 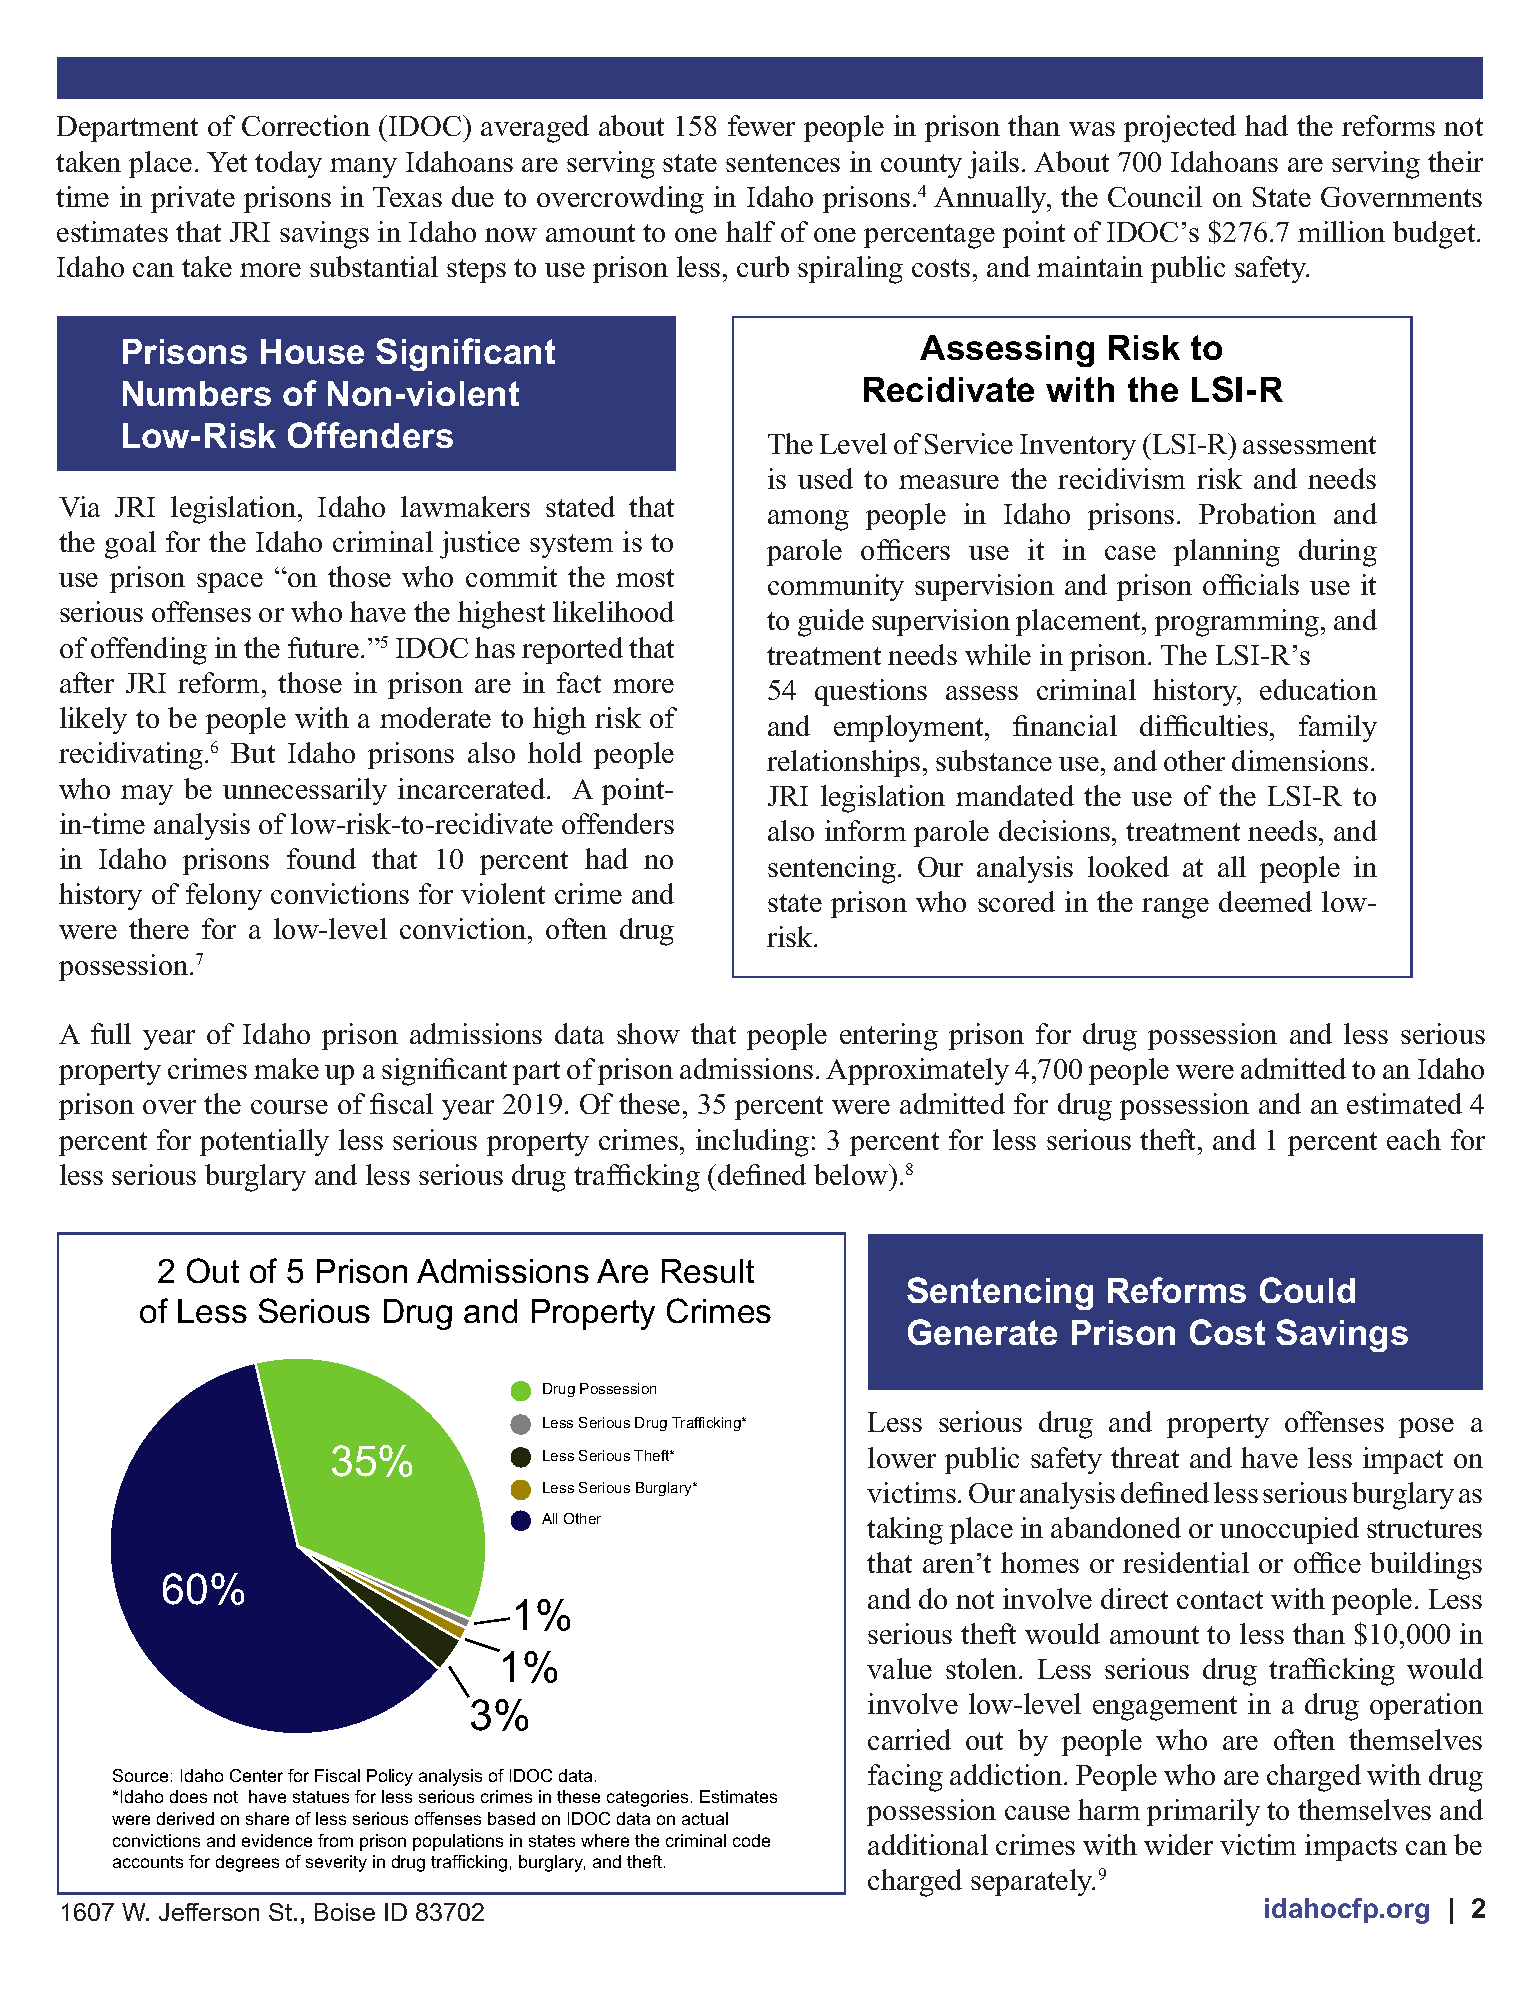 I want to click on degrees, so click(x=247, y=1863).
